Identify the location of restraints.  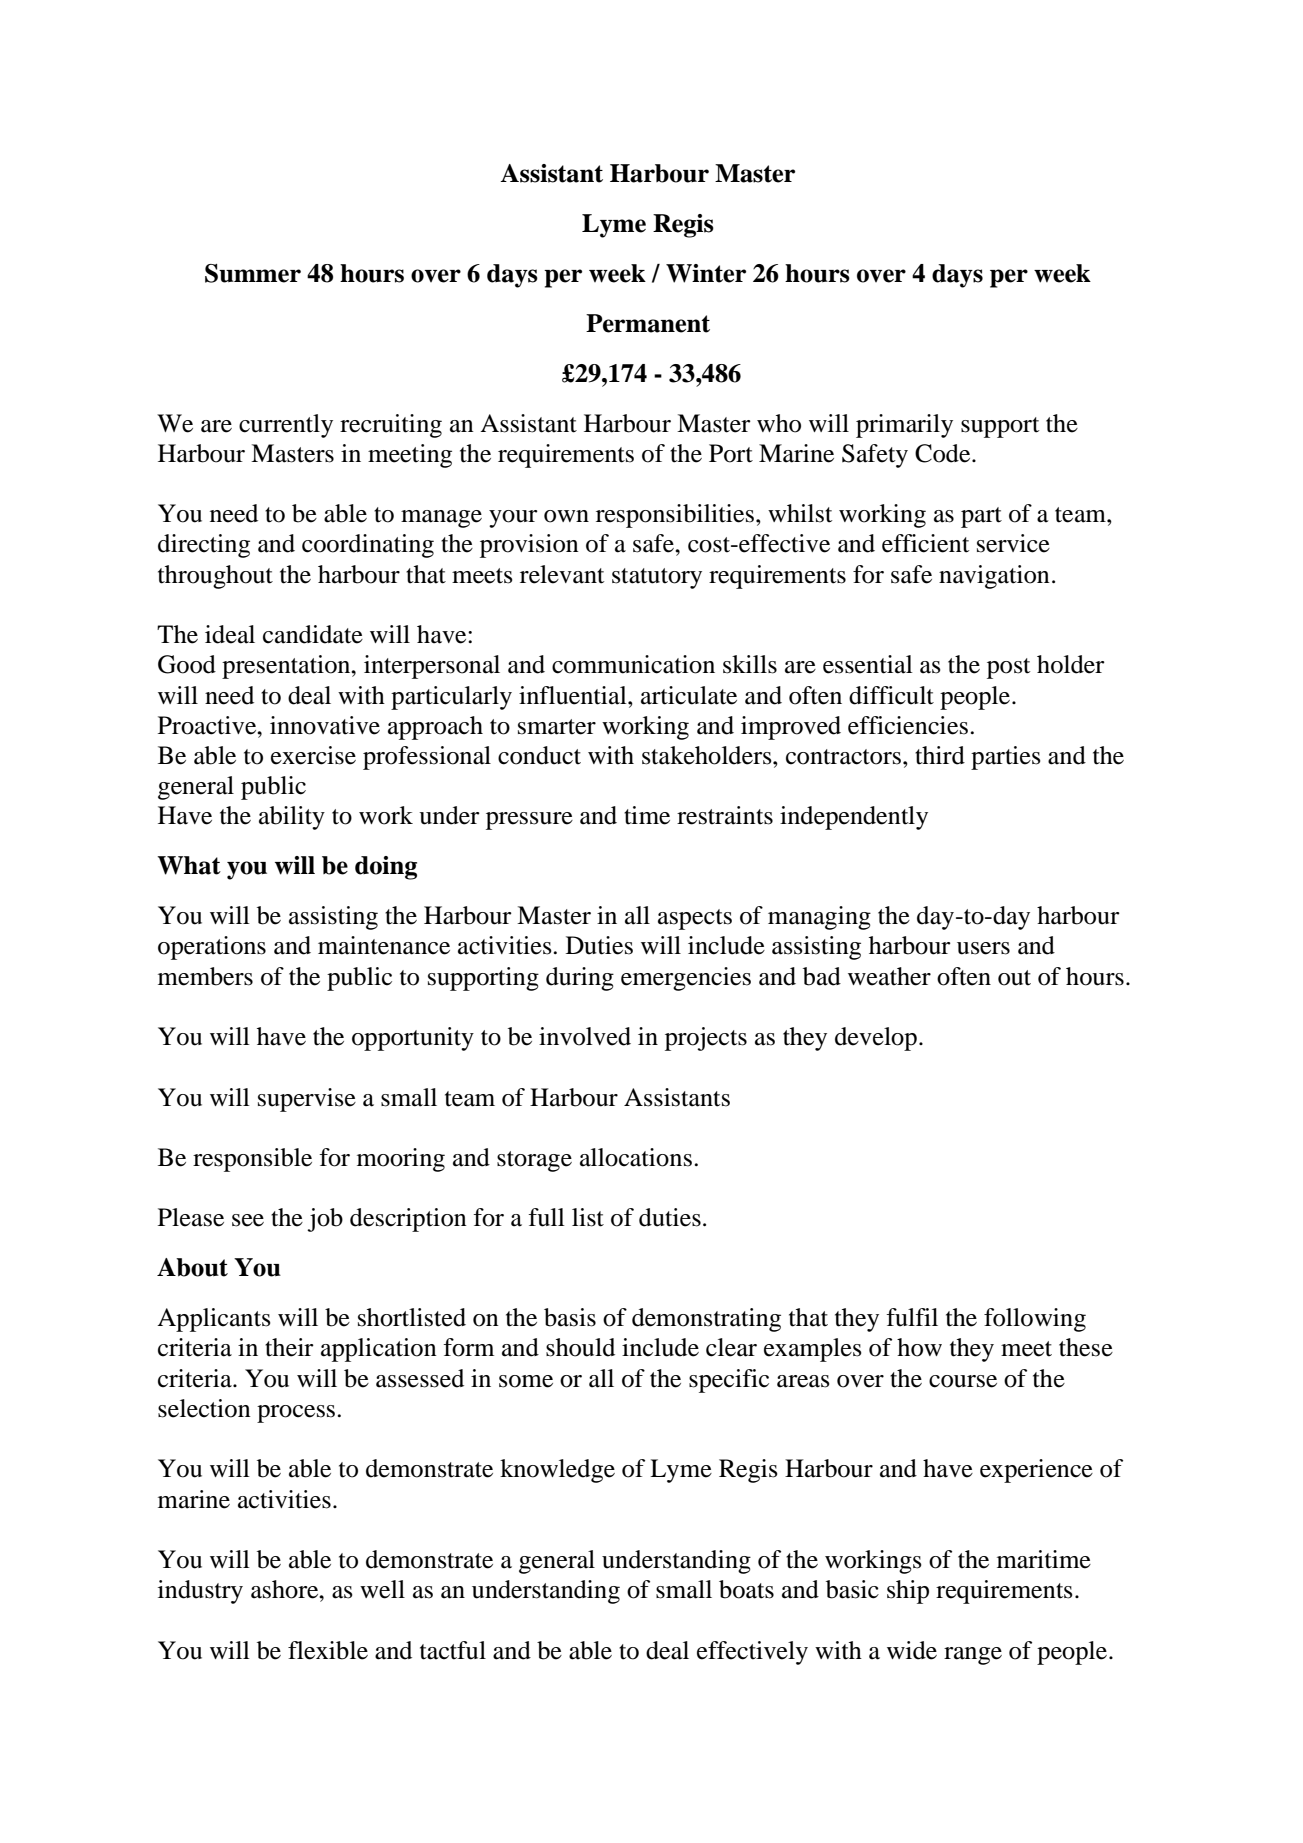
(725, 815).
